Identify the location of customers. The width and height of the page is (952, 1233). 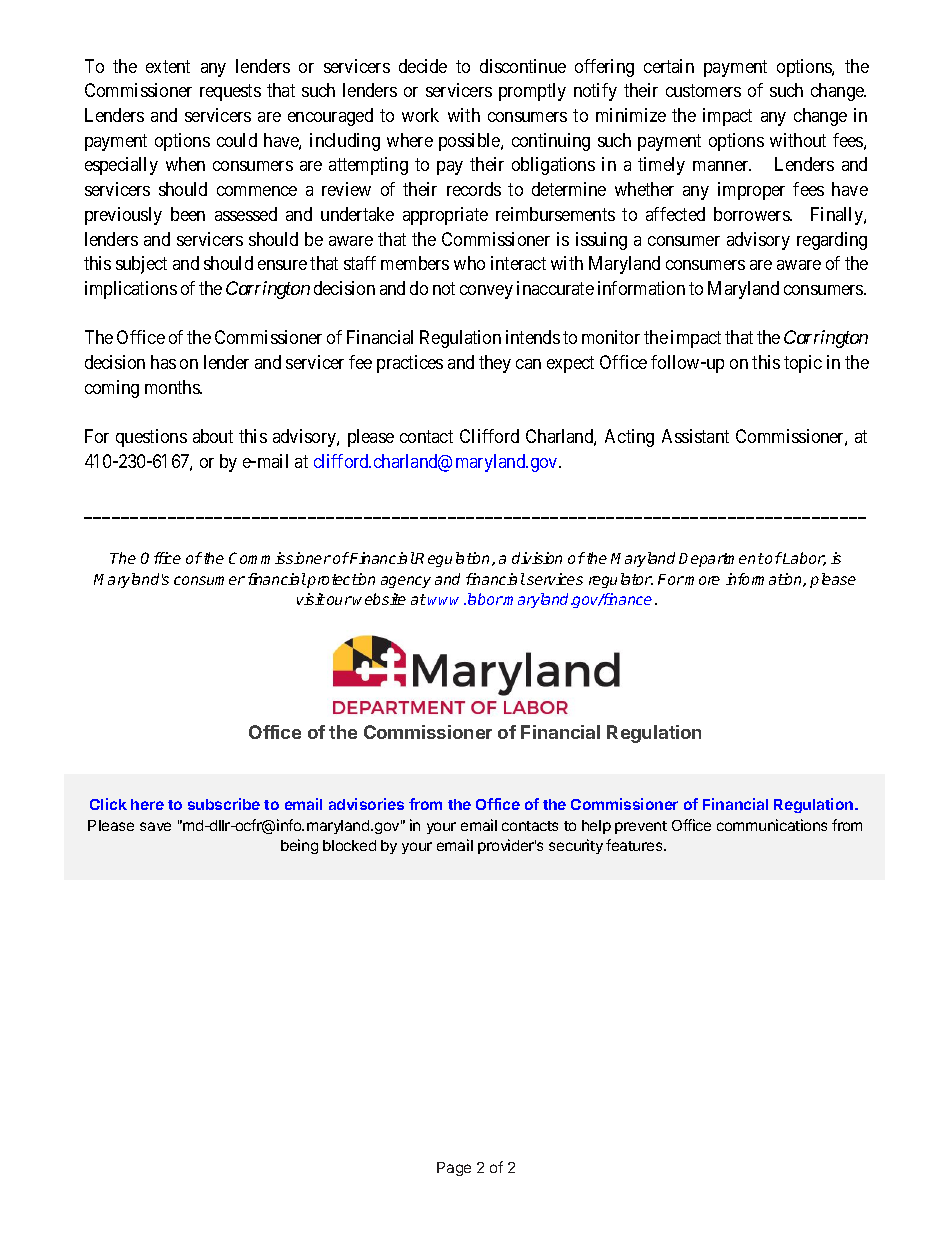
(703, 90).
